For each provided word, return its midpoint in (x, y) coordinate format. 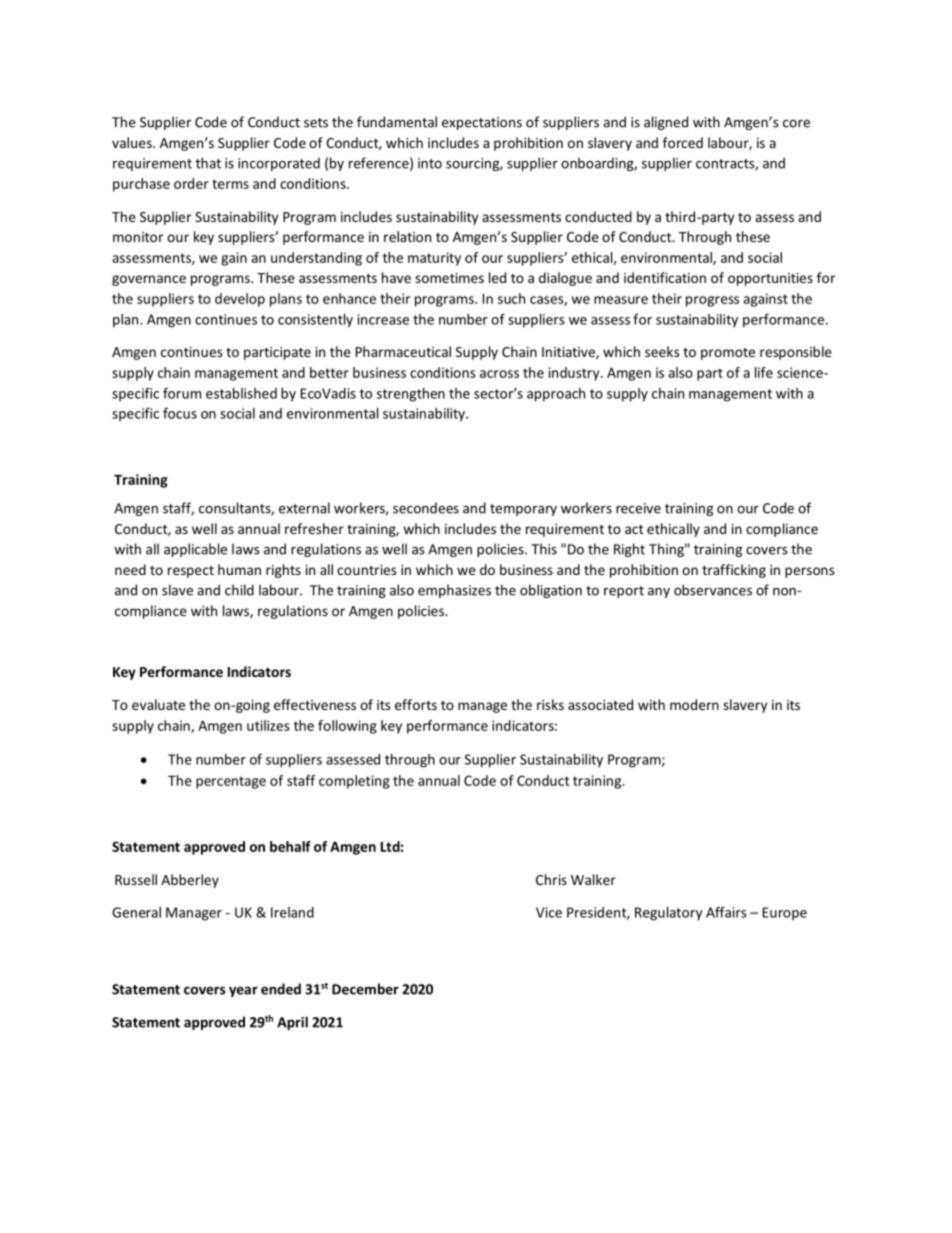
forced (683, 142)
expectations (482, 123)
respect (191, 572)
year (243, 991)
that (208, 163)
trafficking (734, 571)
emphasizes (454, 591)
